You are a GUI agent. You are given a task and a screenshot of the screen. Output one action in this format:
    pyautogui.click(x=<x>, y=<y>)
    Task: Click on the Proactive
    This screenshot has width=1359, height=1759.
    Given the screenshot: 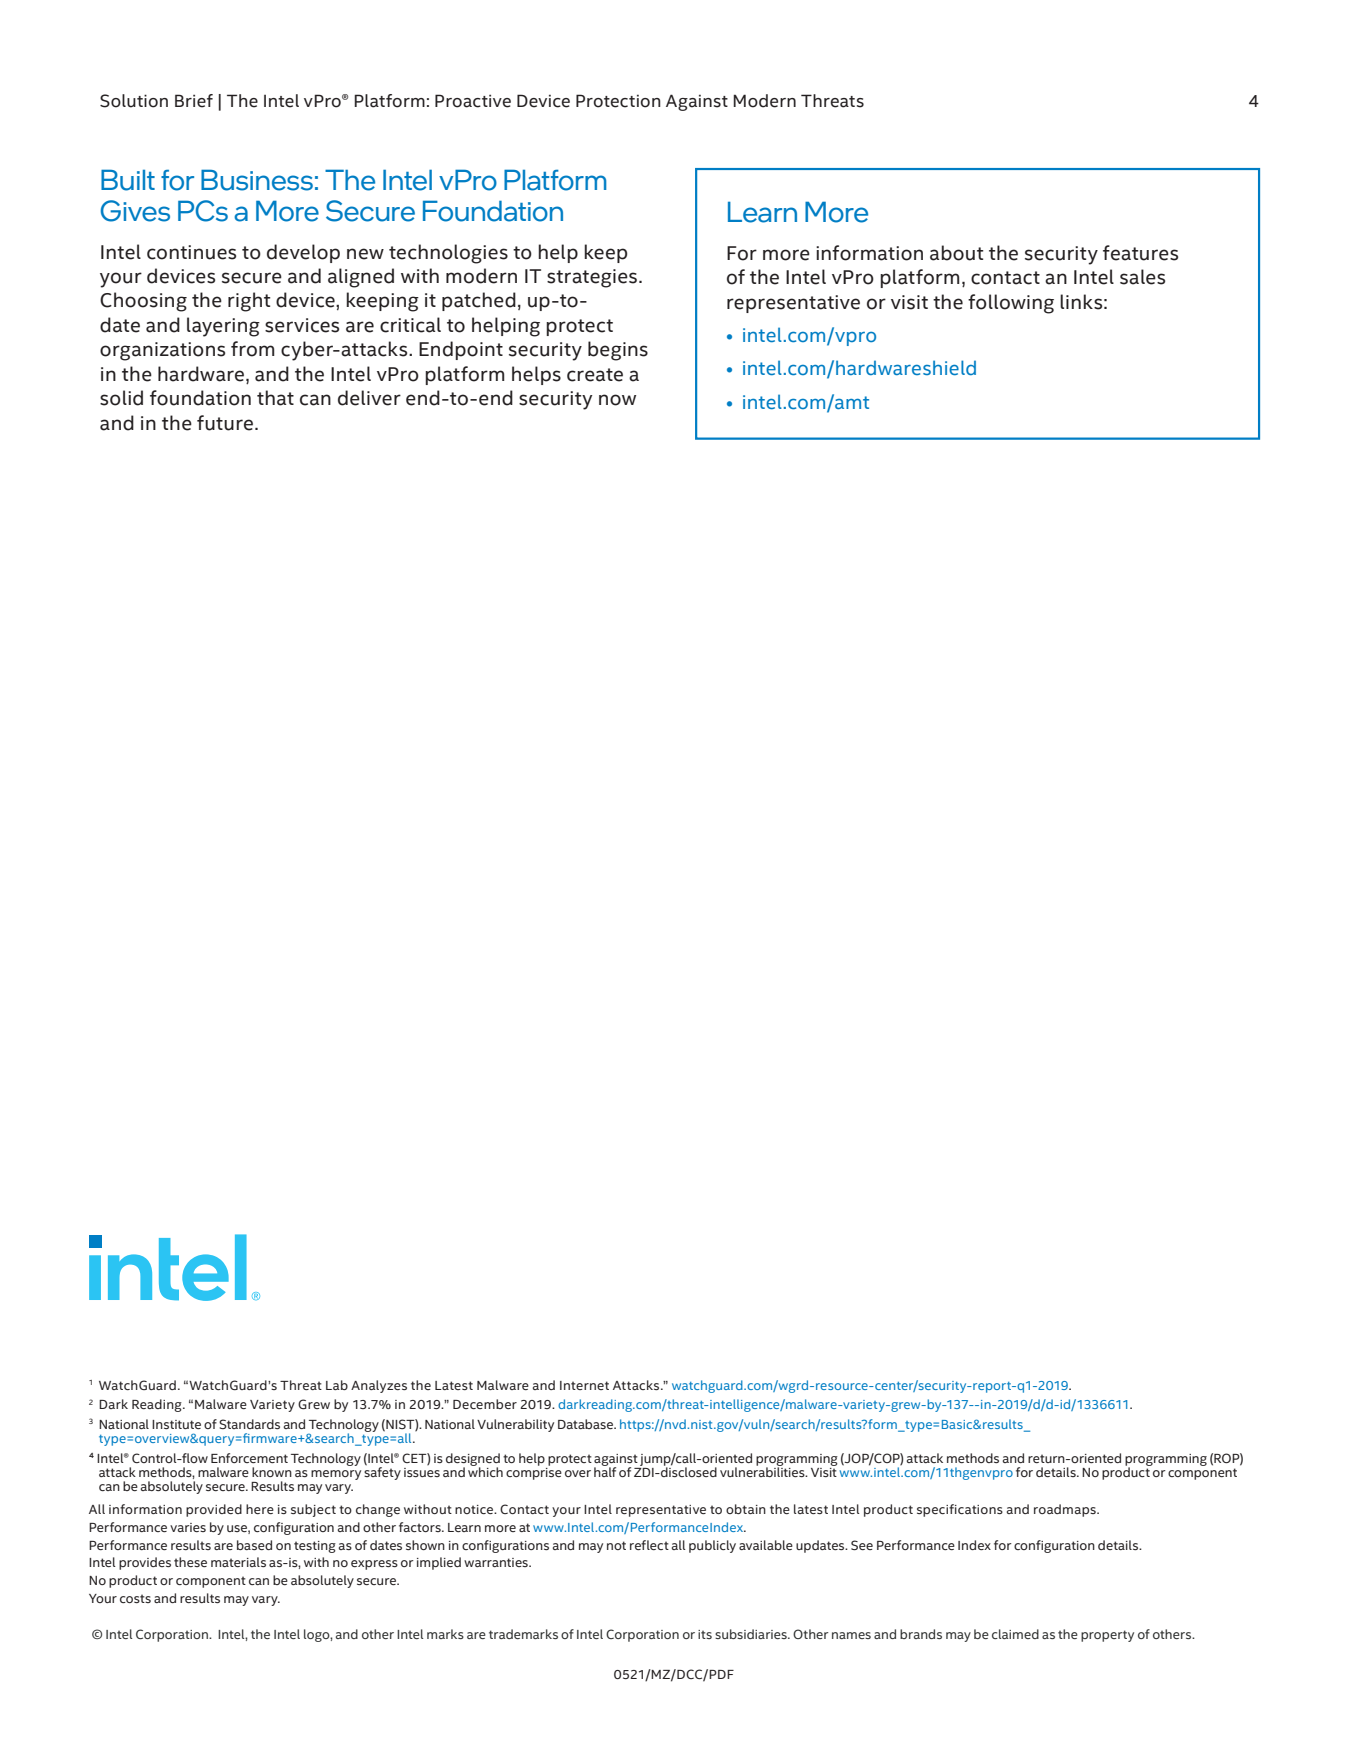 What is the action you would take?
    pyautogui.click(x=473, y=101)
